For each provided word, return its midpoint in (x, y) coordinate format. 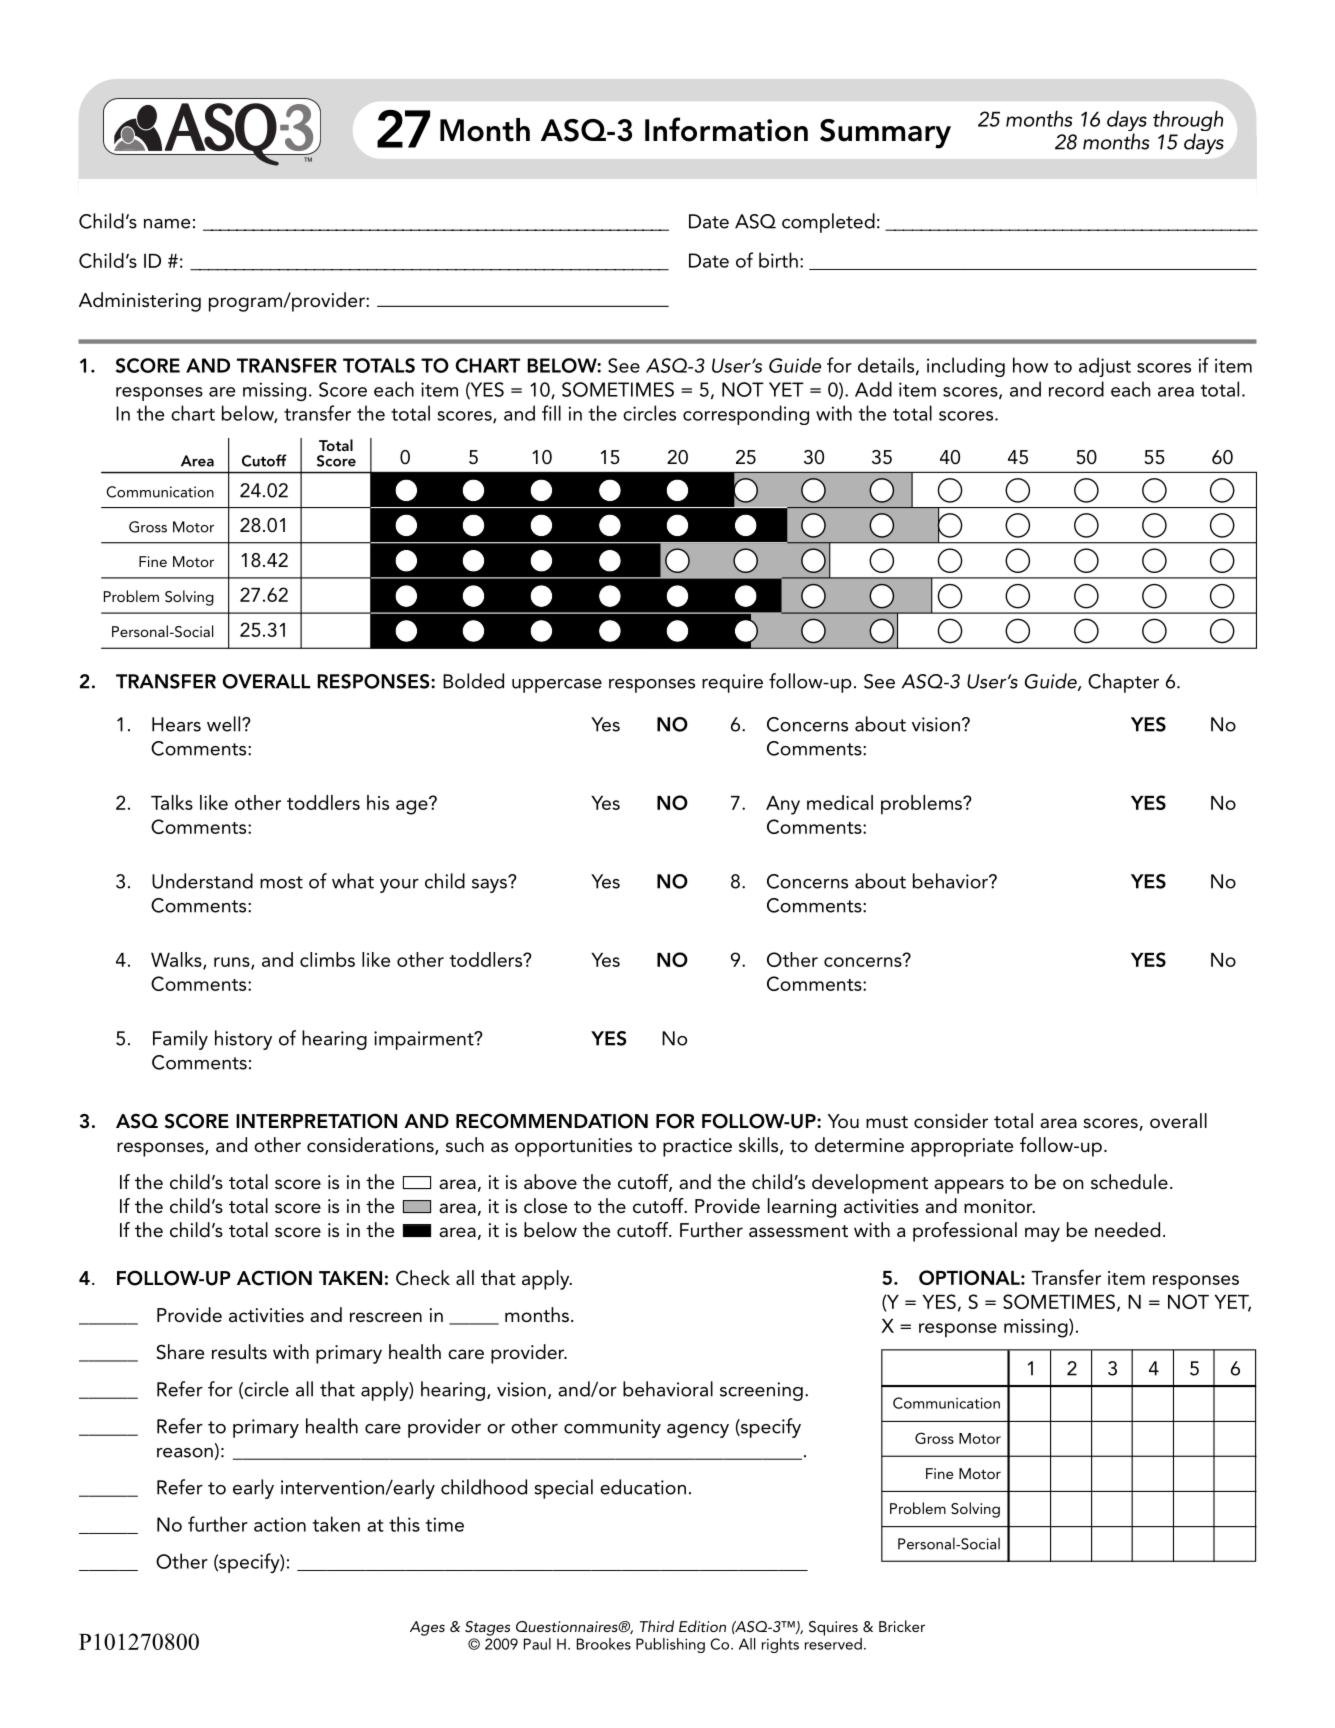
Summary (885, 134)
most (281, 882)
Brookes (604, 1644)
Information (726, 129)
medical (840, 802)
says (490, 884)
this (404, 1524)
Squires (833, 1628)
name (167, 224)
